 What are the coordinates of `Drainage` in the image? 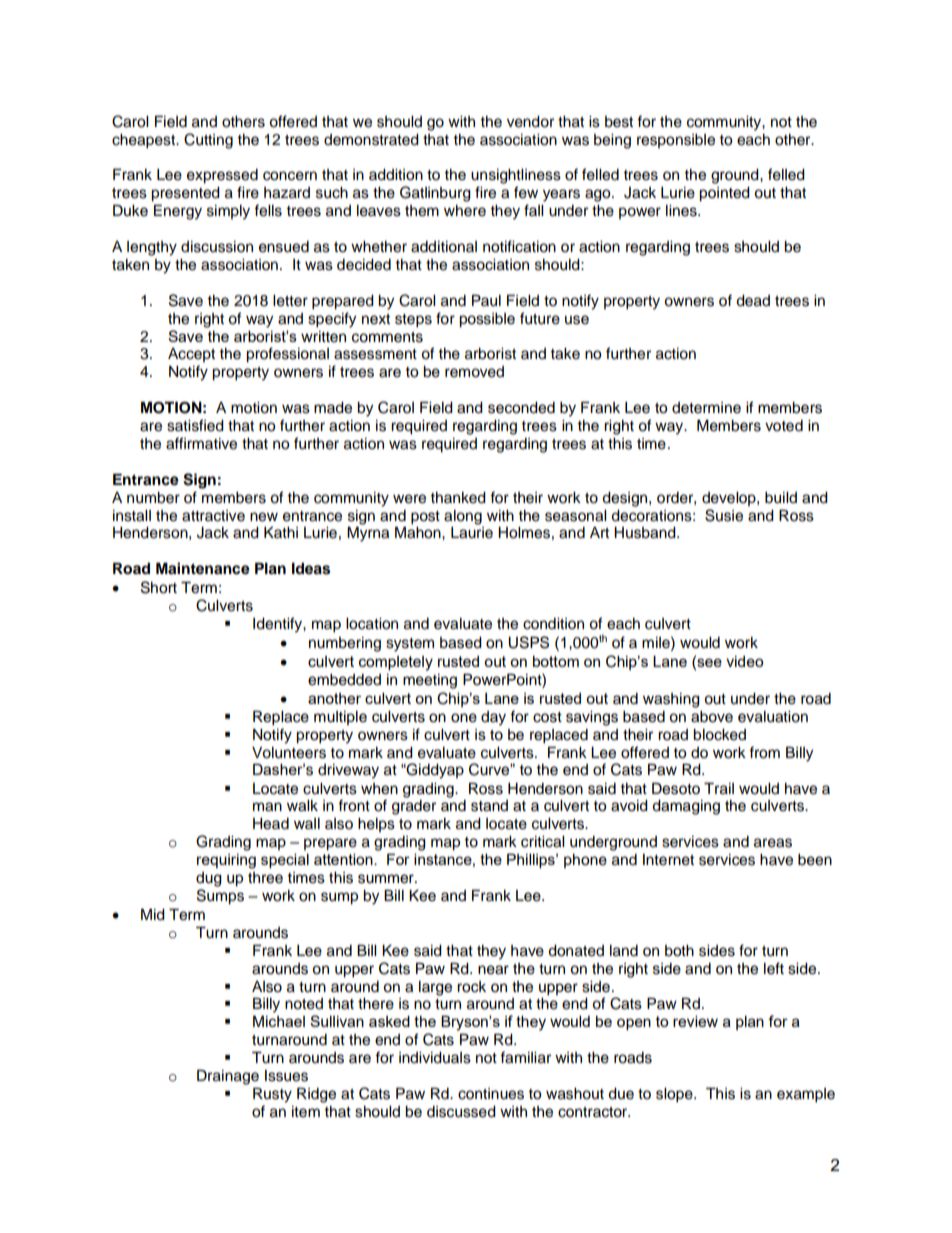 It's located at (228, 1077).
